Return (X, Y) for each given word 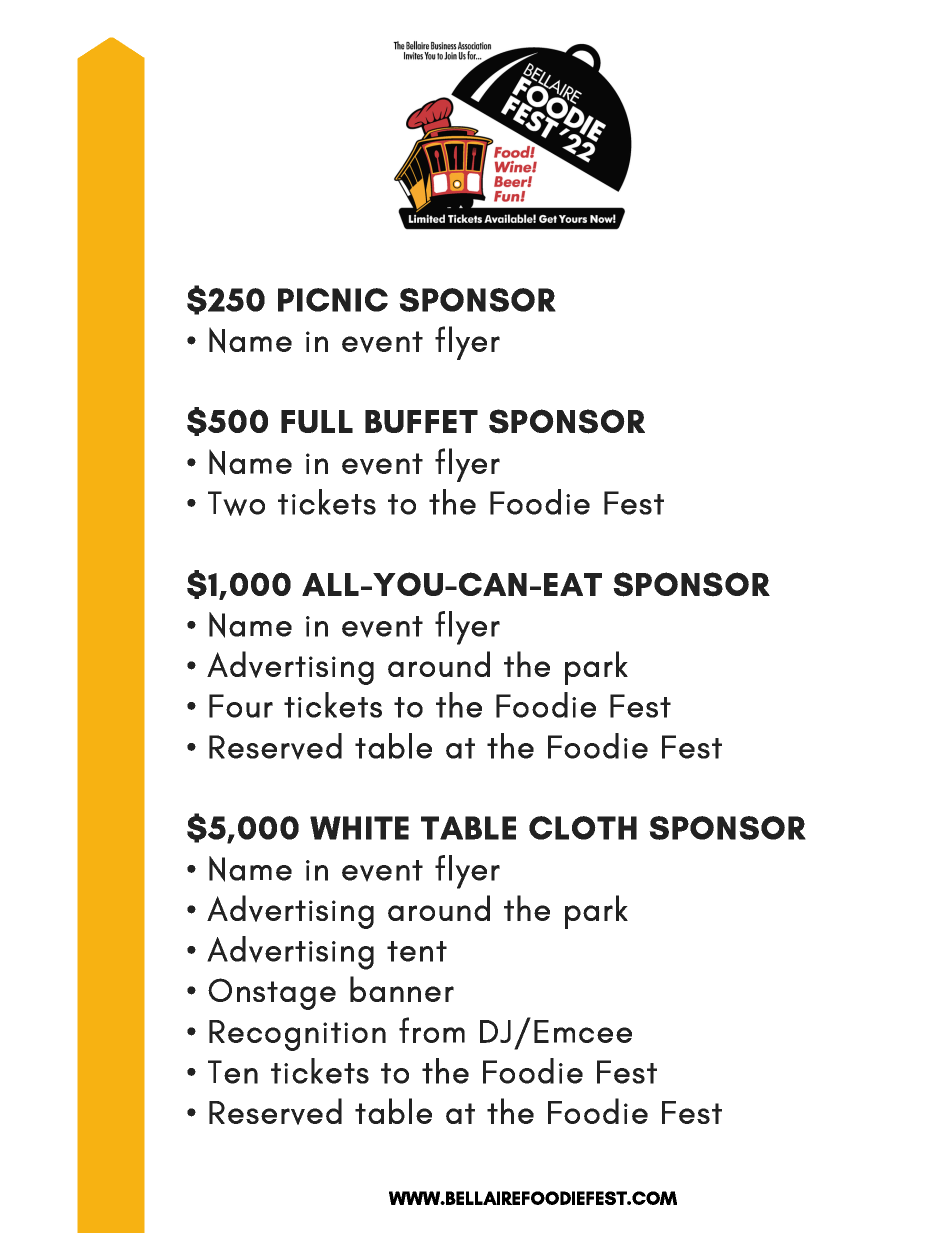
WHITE (359, 828)
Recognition (297, 1035)
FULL (317, 421)
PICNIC (333, 300)
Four (241, 706)
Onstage (272, 994)
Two (236, 503)
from (432, 1030)
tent (417, 951)
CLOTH (583, 828)
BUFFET (421, 421)
